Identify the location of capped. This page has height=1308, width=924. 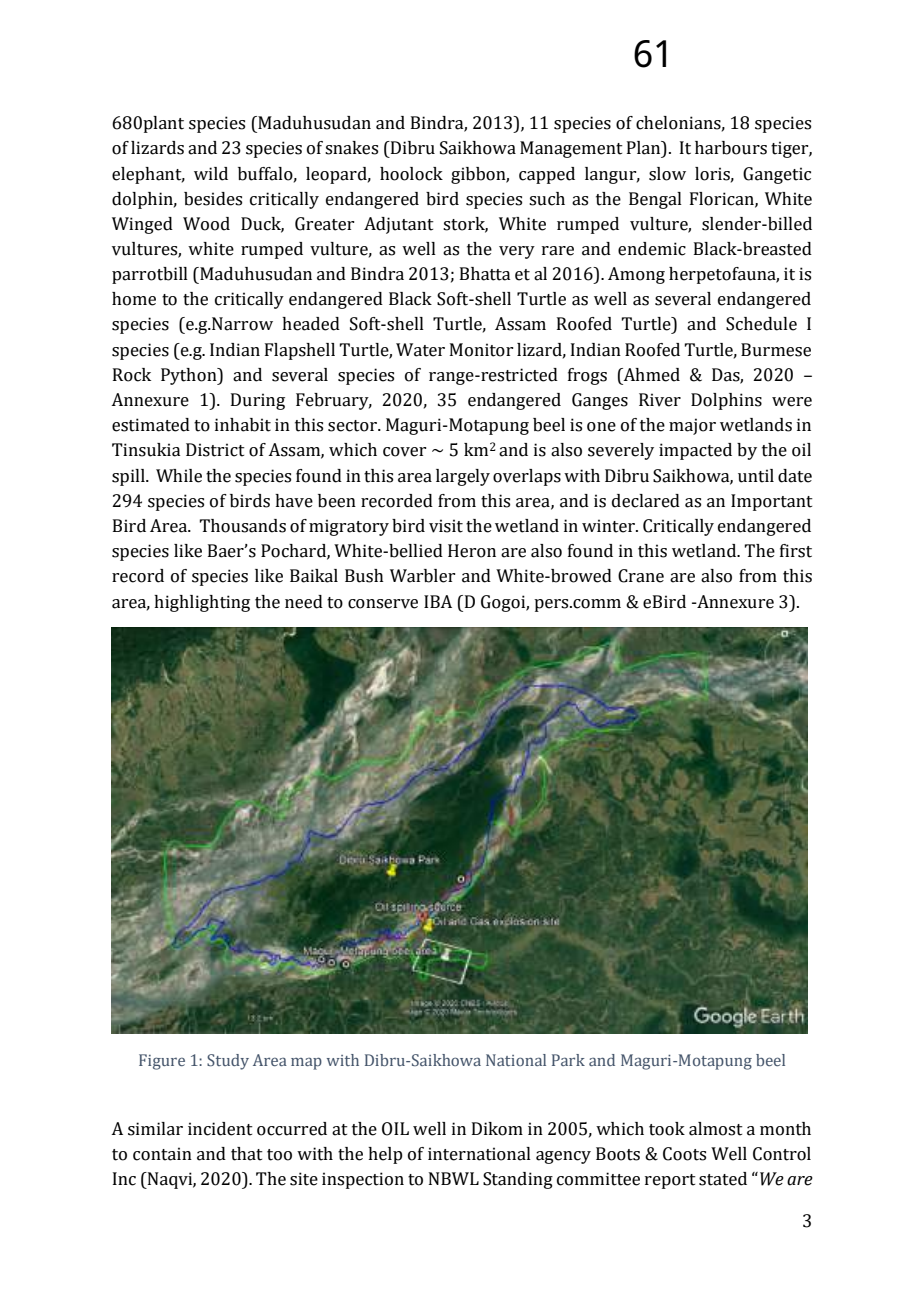
(547, 175).
